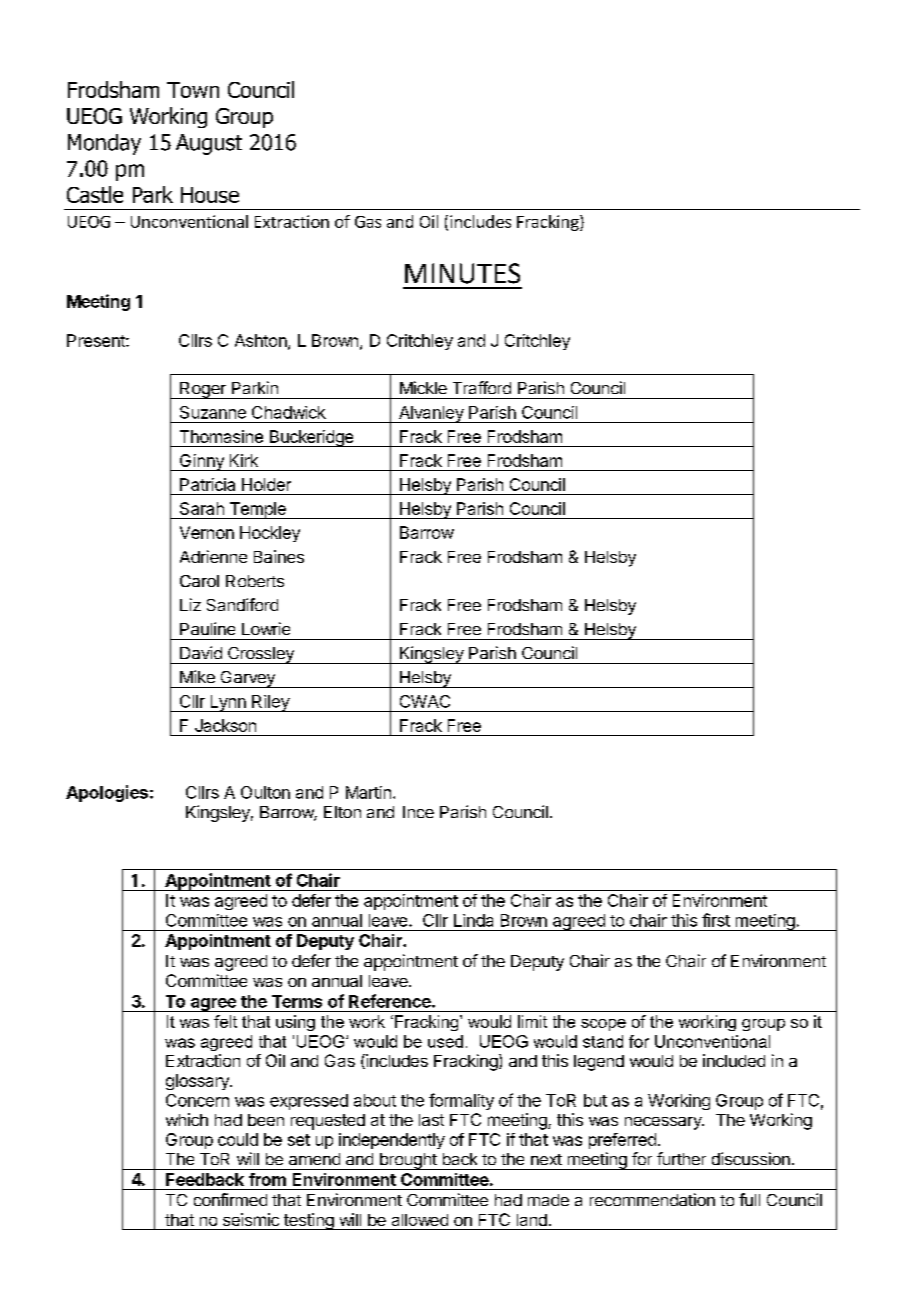 The width and height of the screenshot is (924, 1308). What do you see at coordinates (462, 273) in the screenshot?
I see `MINUTES` at bounding box center [462, 273].
